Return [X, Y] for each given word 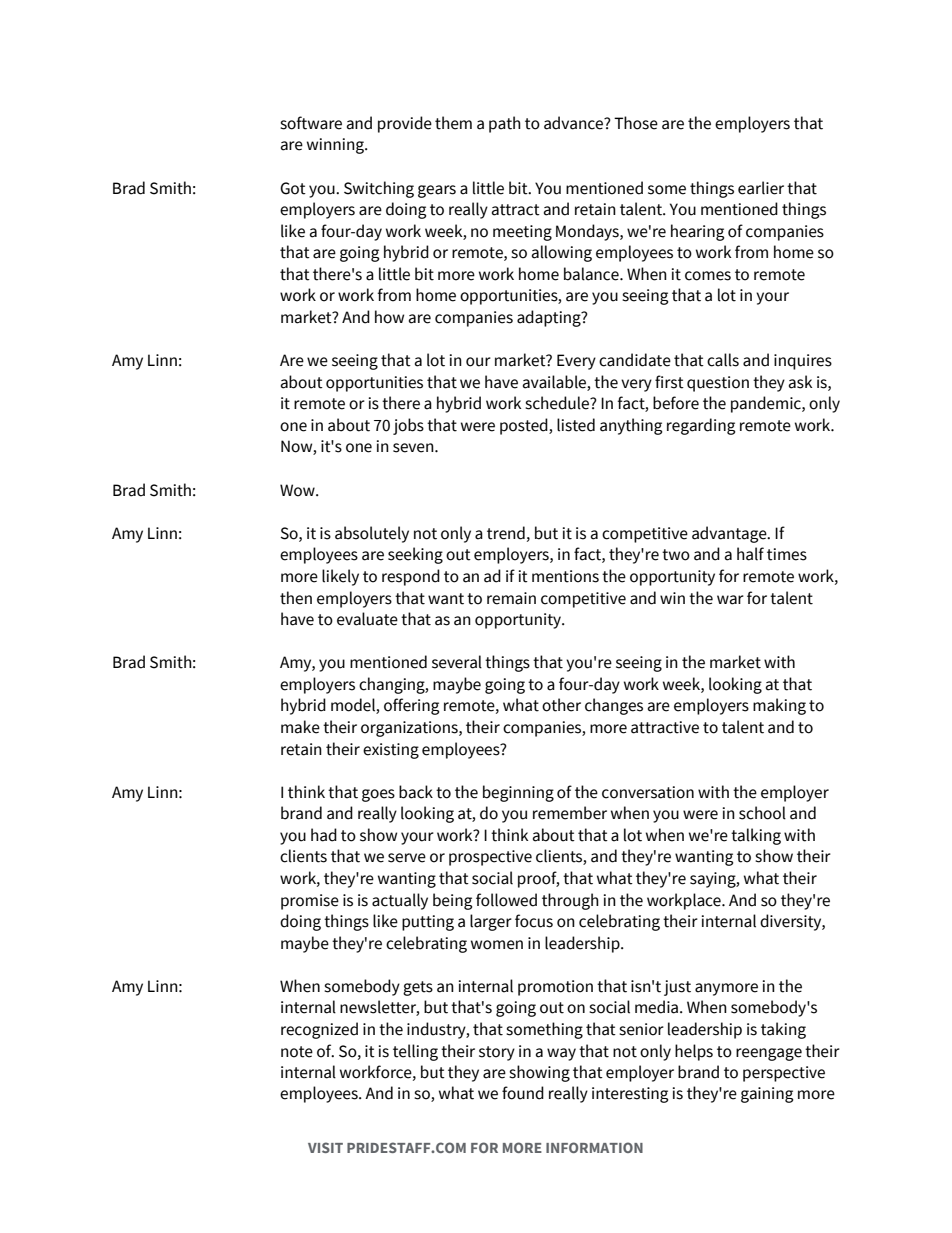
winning [336, 146]
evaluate [367, 619]
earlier [761, 188]
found [523, 1093]
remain [511, 598]
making [779, 706]
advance [575, 123]
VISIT [325, 1147]
